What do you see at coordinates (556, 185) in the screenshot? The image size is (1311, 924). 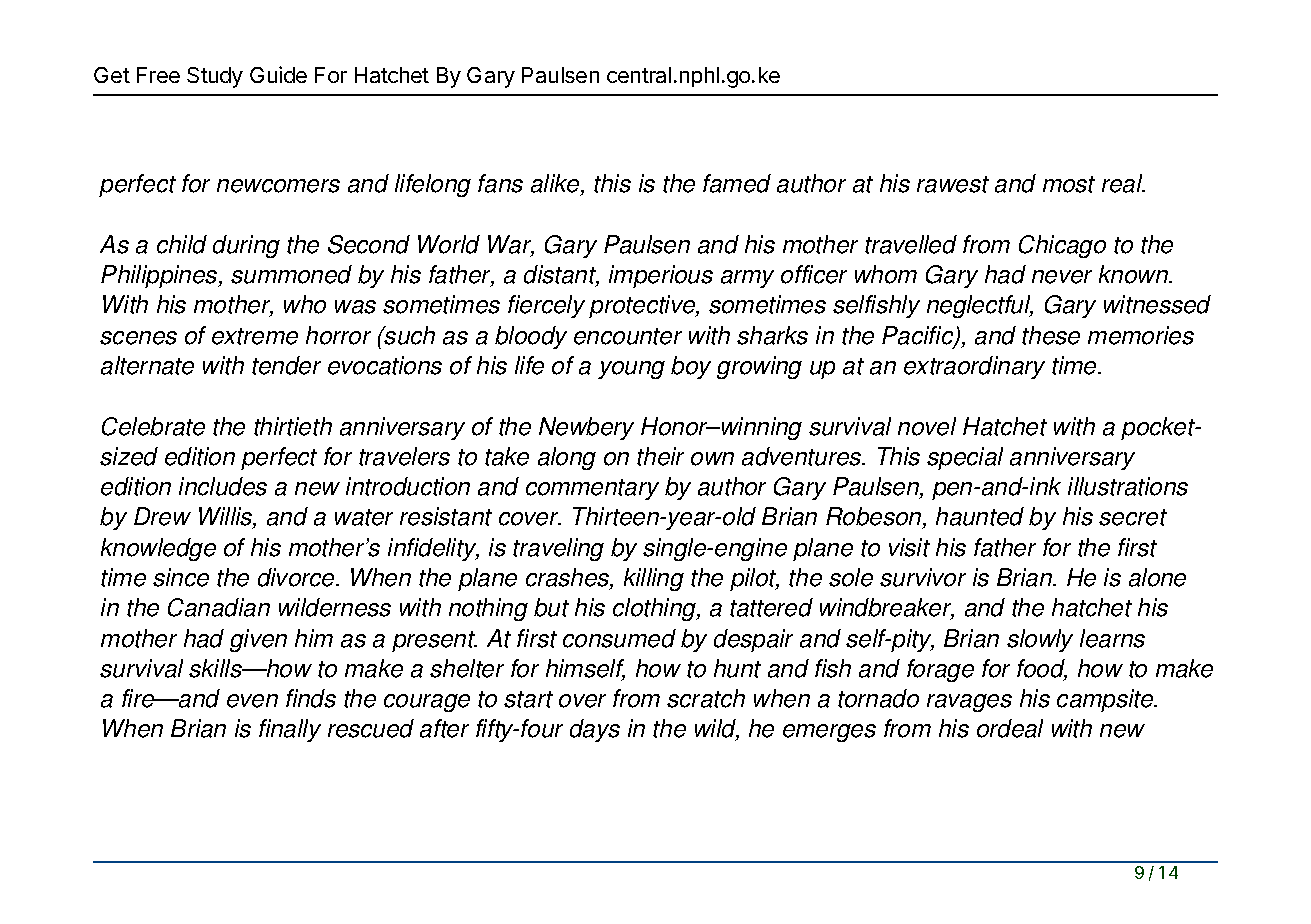 I see `alike` at bounding box center [556, 185].
